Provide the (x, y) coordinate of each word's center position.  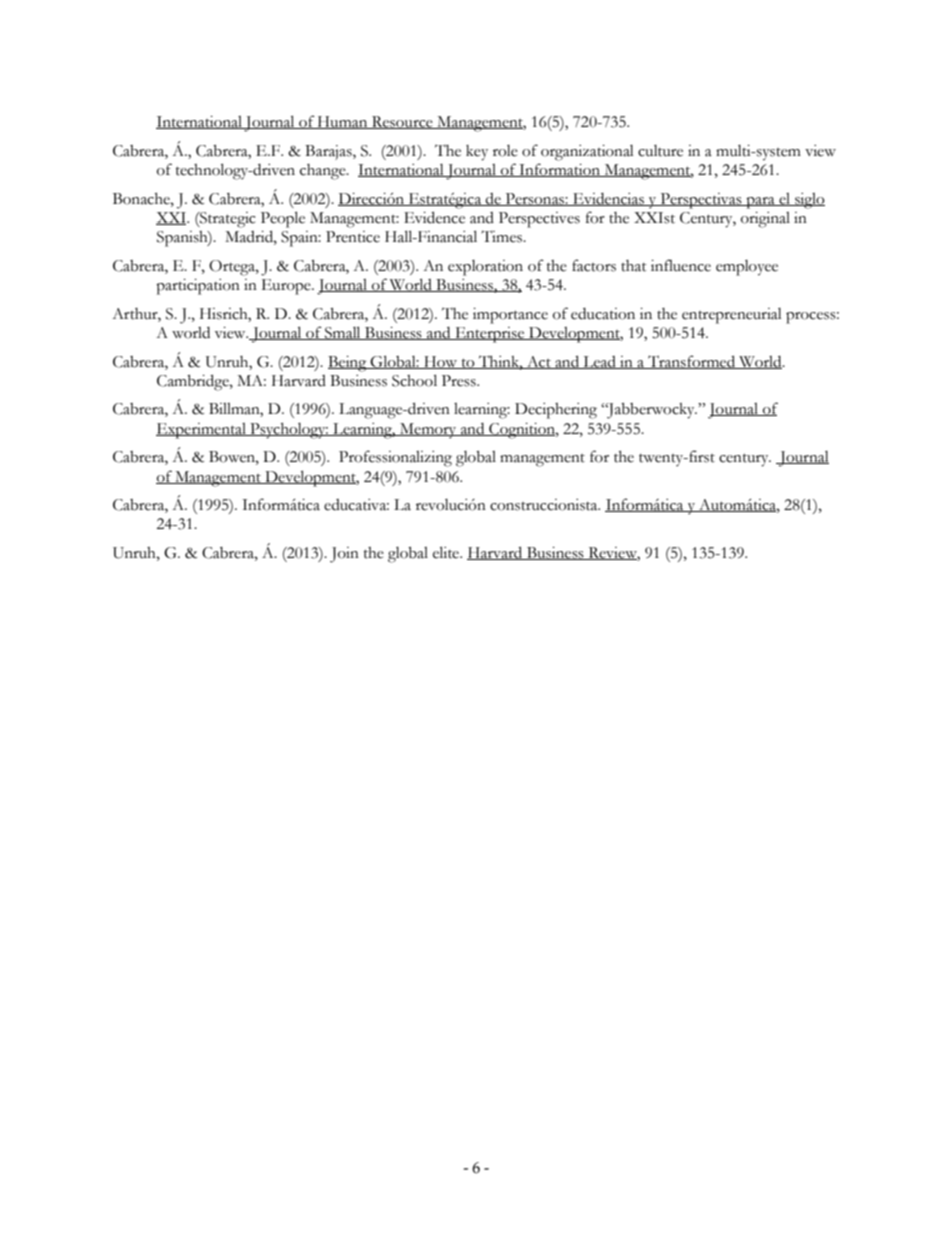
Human (343, 122)
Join (344, 555)
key (477, 153)
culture (660, 151)
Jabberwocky (651, 411)
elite (447, 552)
